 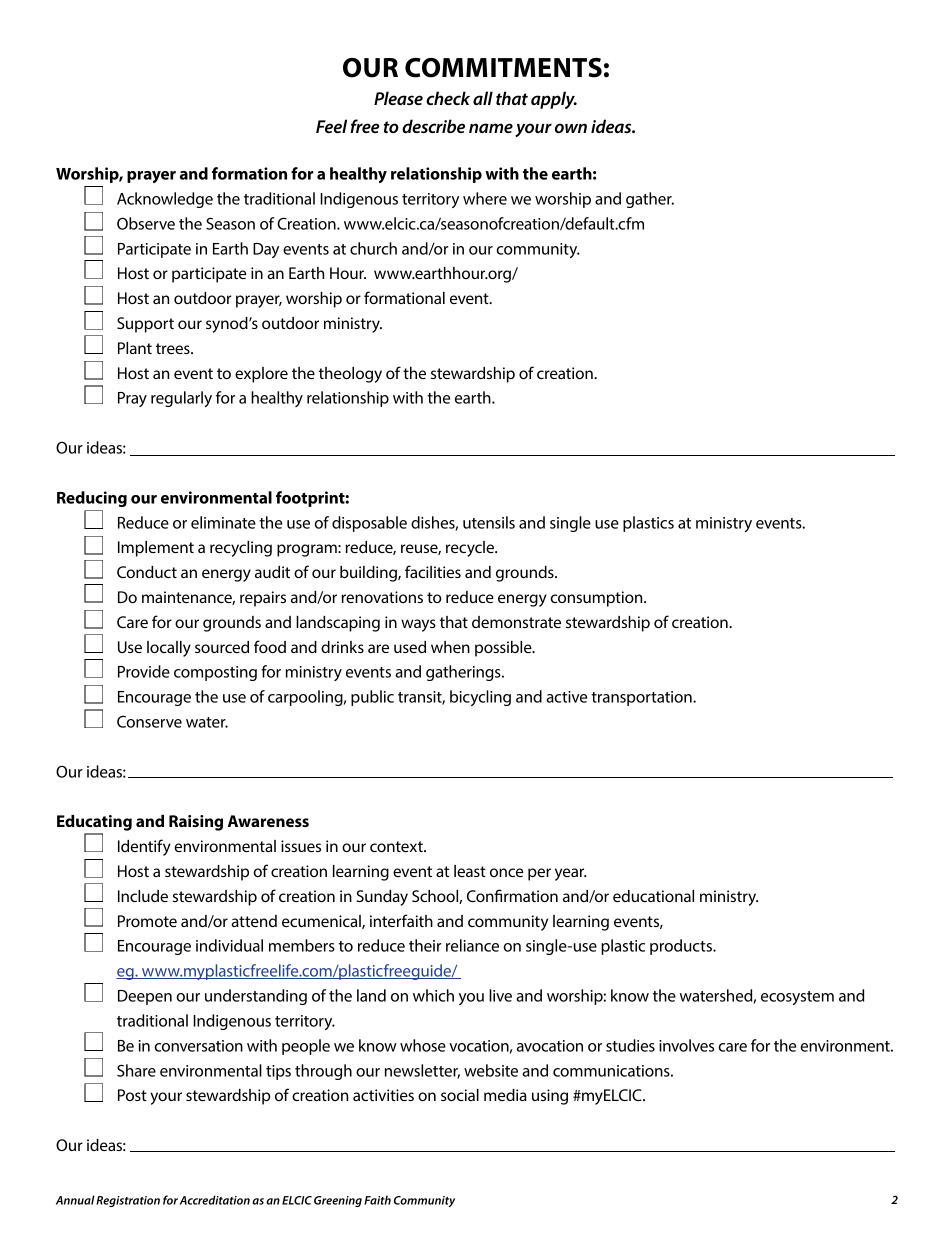 What do you see at coordinates (128, 1201) in the image?
I see `Registration` at bounding box center [128, 1201].
